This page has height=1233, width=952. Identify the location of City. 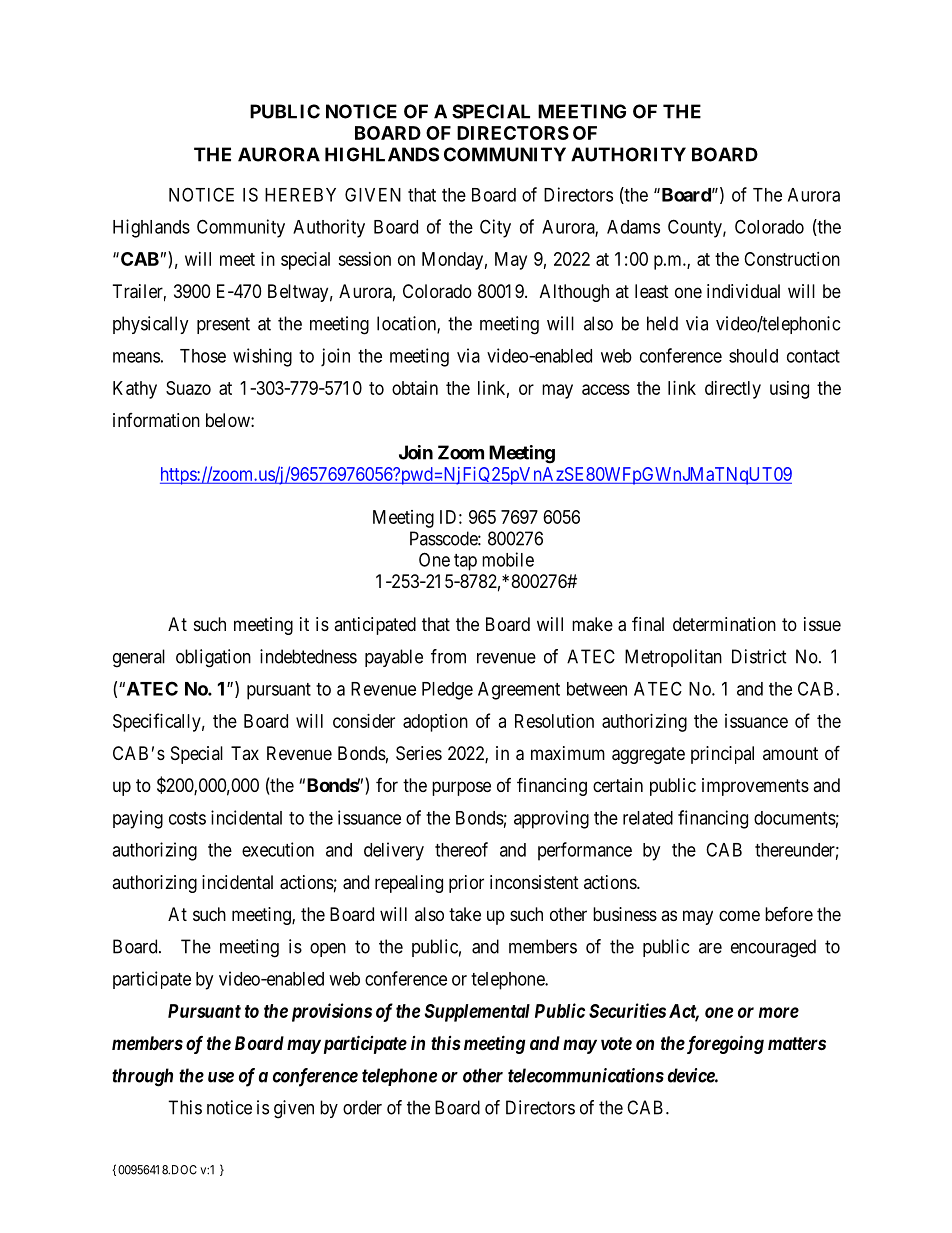
(495, 228).
